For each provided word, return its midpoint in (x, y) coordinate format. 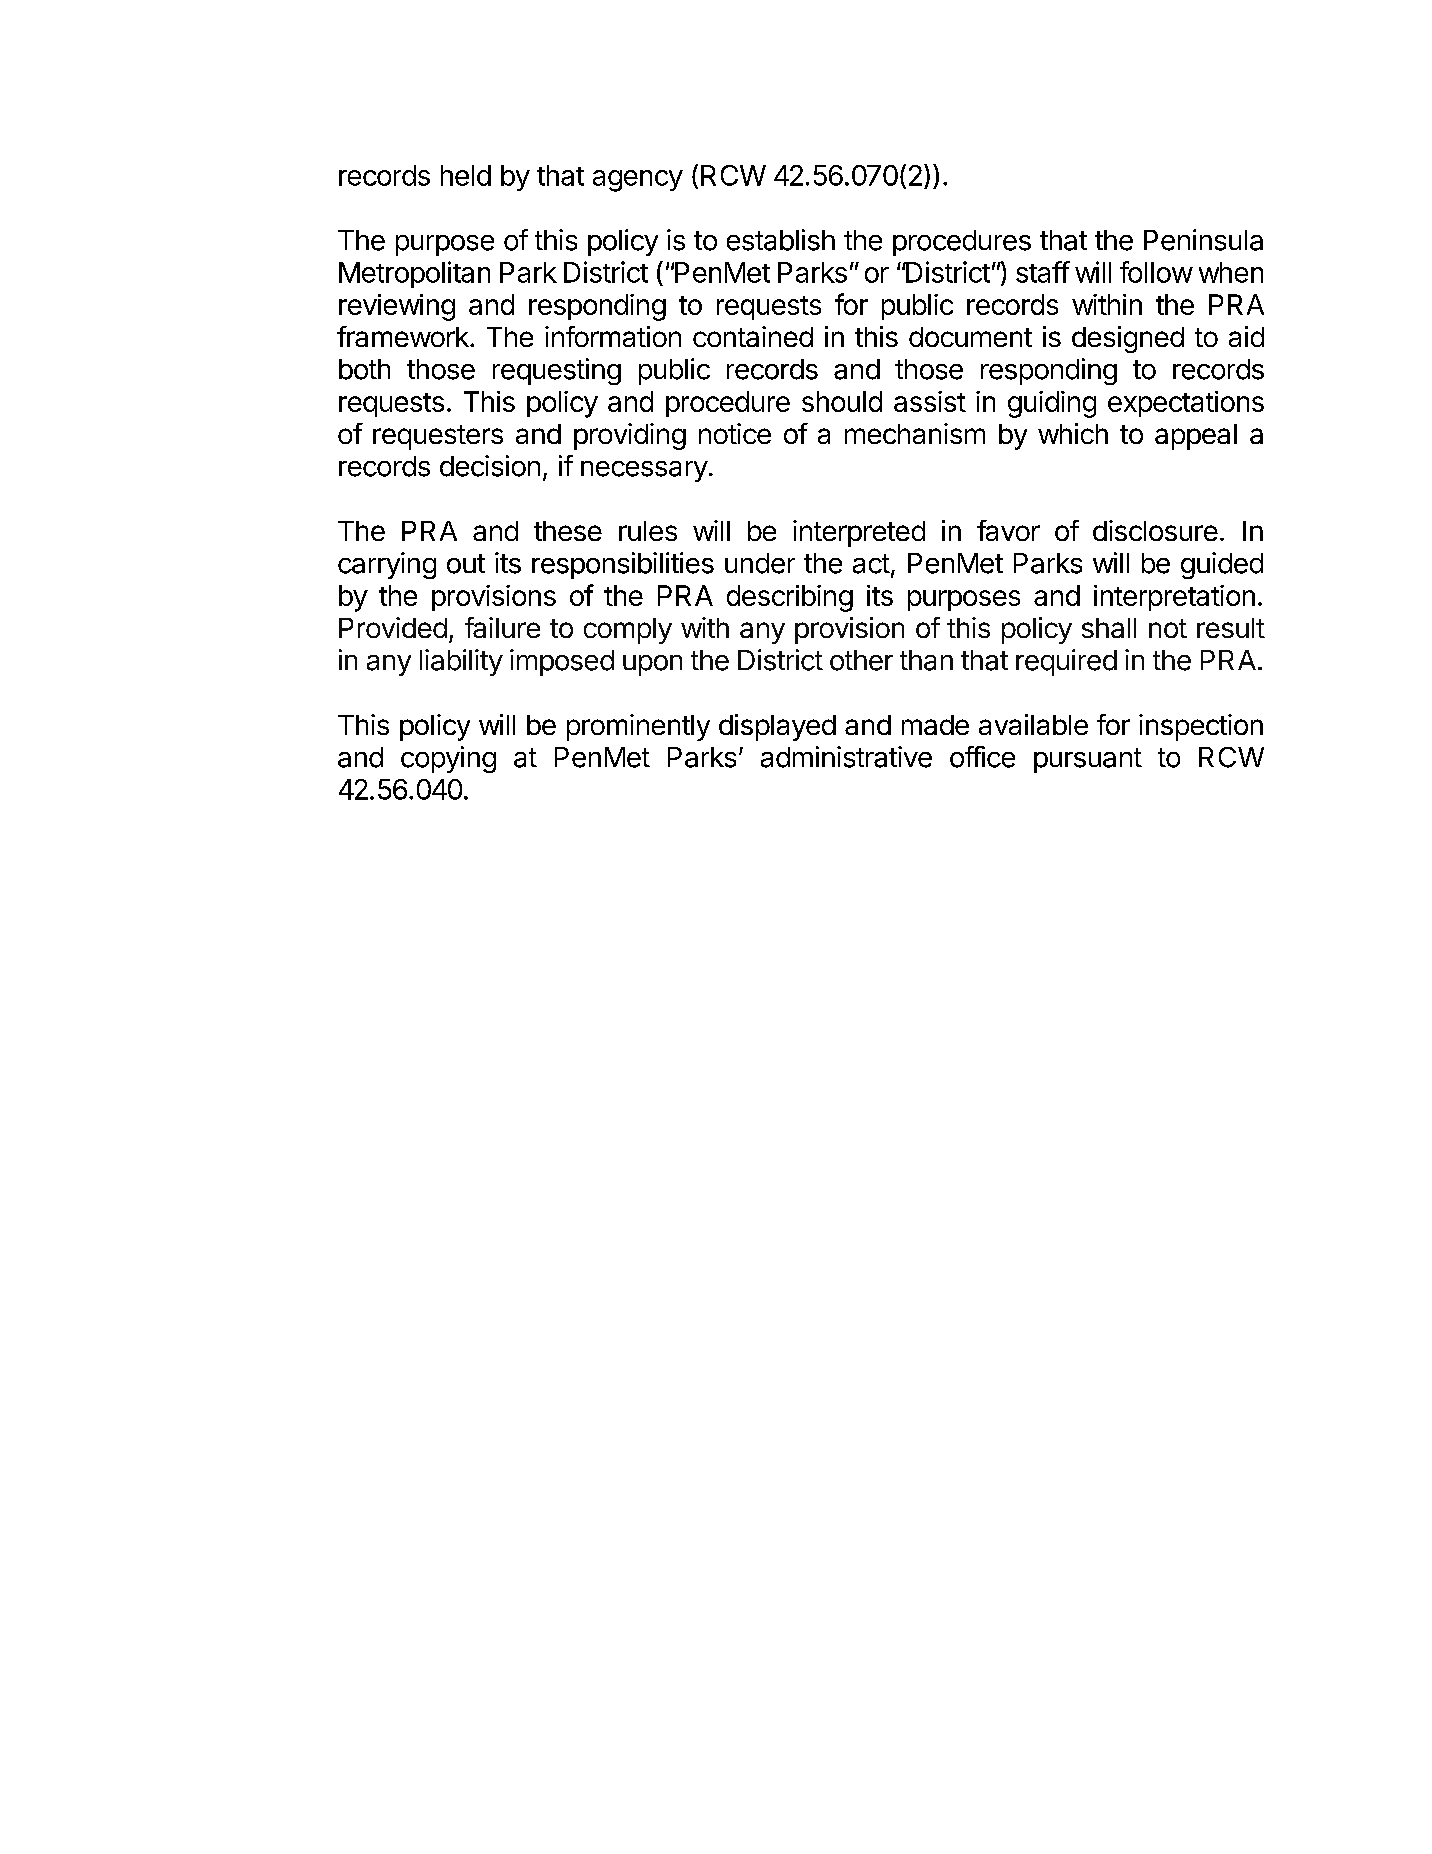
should (842, 401)
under (760, 563)
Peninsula (1203, 240)
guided (1222, 565)
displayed (777, 727)
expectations (1186, 404)
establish (781, 240)
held (466, 175)
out (466, 564)
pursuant (1088, 760)
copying (448, 759)
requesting (557, 371)
